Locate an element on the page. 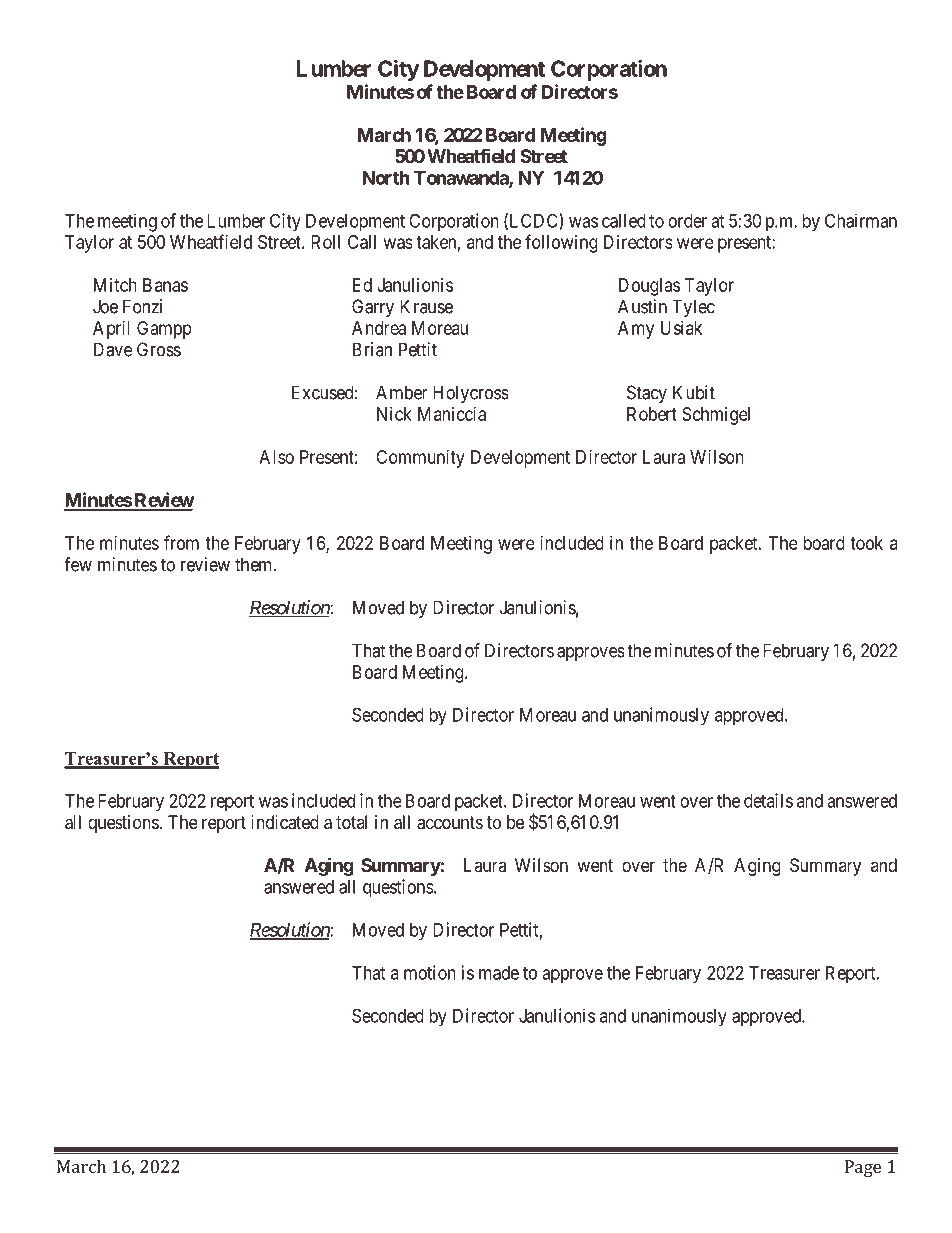  accounts is located at coordinates (450, 823).
